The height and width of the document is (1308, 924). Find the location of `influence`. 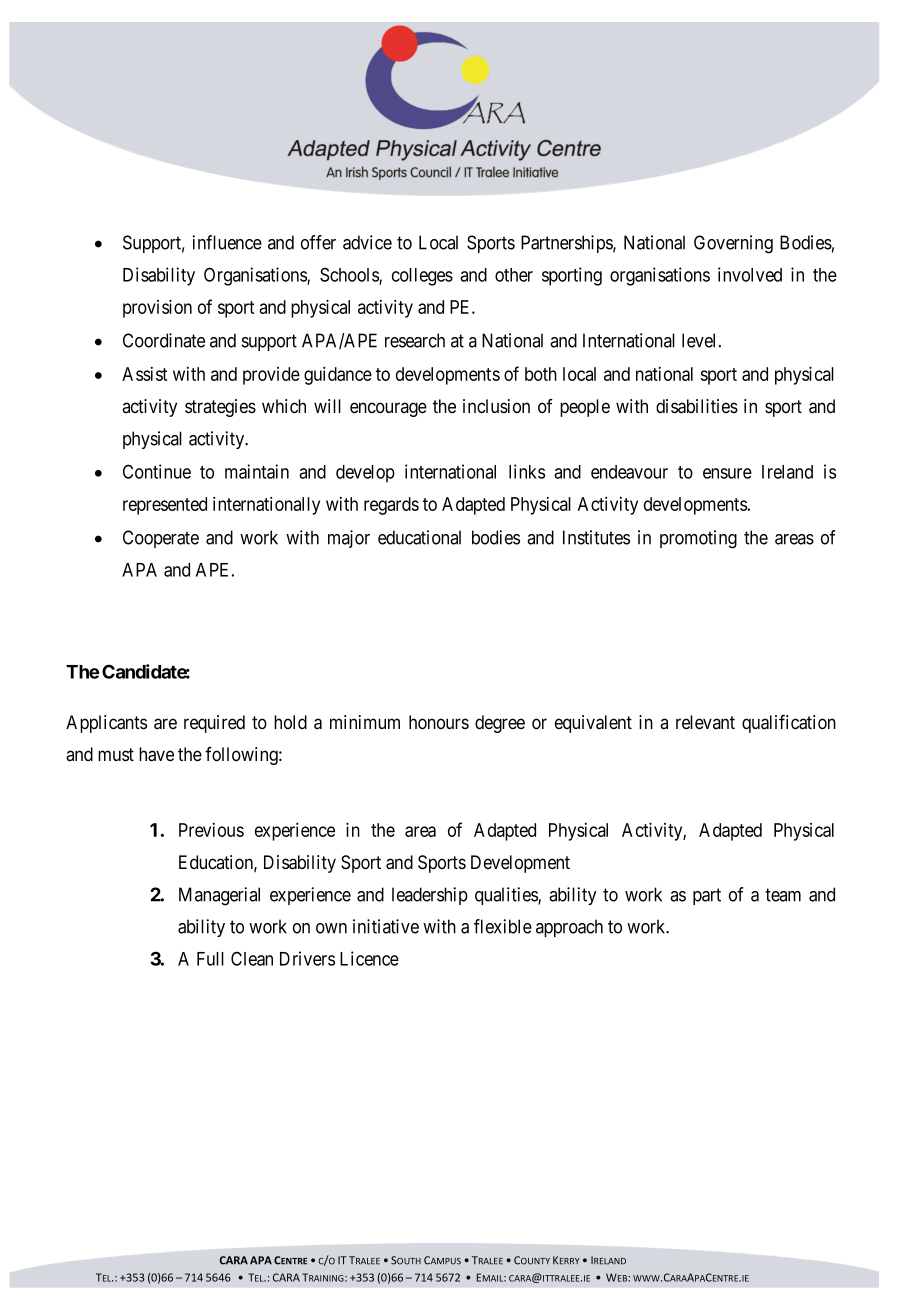

influence is located at coordinates (227, 242).
